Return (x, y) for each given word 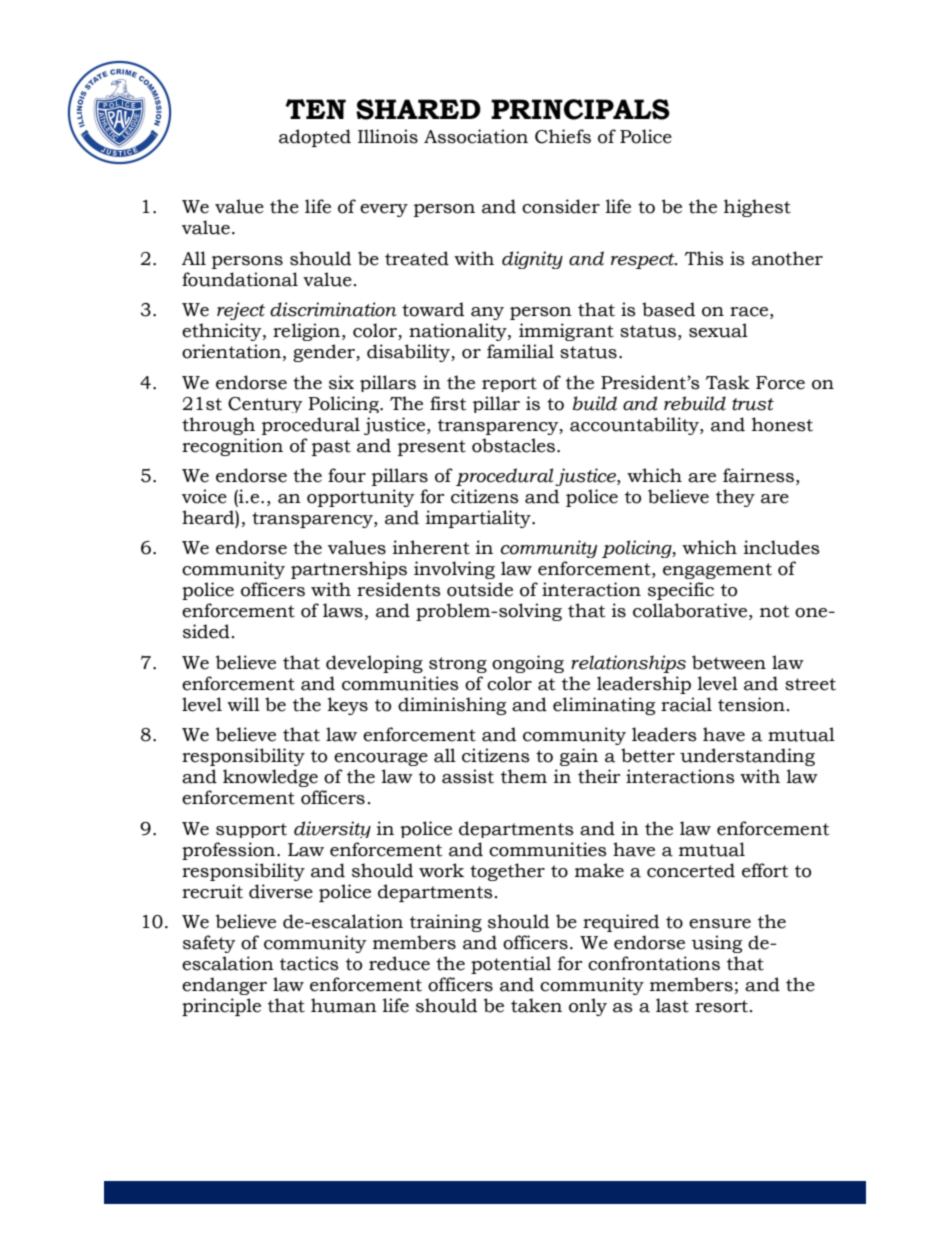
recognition (232, 447)
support (251, 830)
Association (476, 136)
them (524, 776)
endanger (224, 986)
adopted (315, 138)
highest (757, 208)
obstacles (515, 445)
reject (241, 311)
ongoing (528, 664)
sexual (718, 330)
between (729, 662)
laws (343, 610)
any (487, 313)
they (735, 498)
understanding (747, 757)
